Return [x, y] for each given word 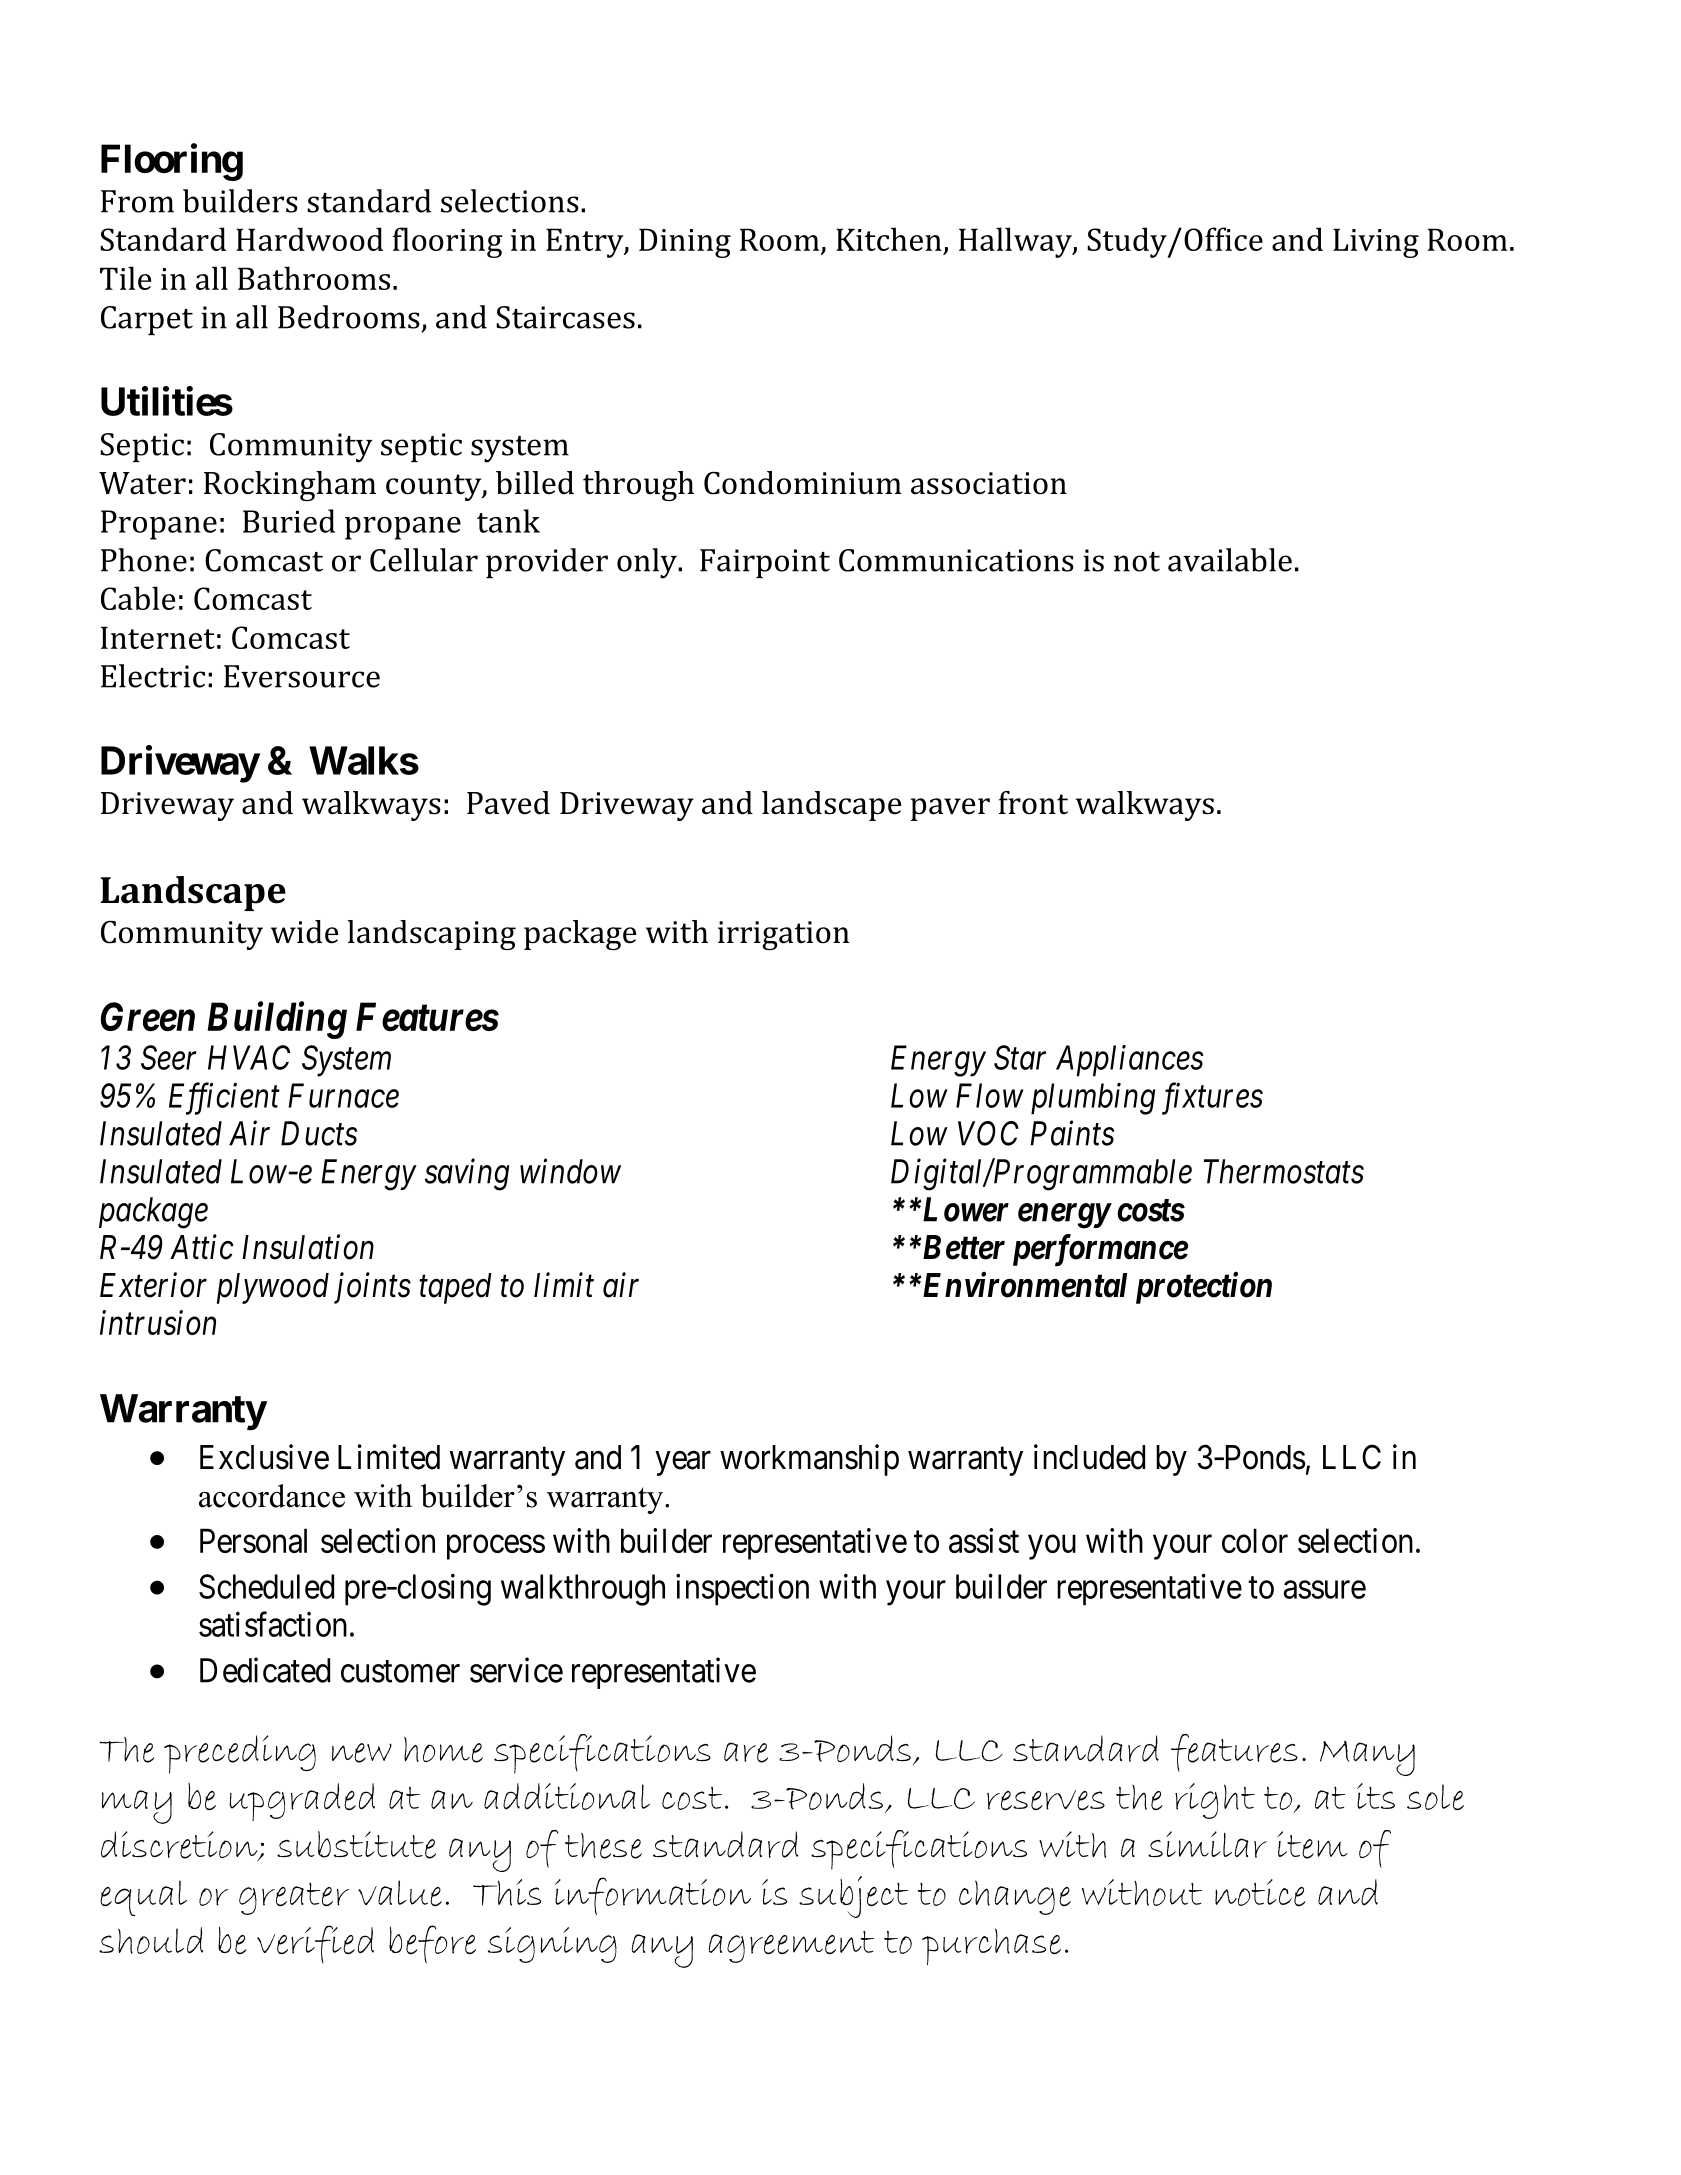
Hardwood [309, 239]
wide [305, 932]
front [1033, 803]
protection [1204, 1288]
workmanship [809, 1460]
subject [853, 1897]
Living [1376, 243]
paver [950, 809]
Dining [685, 243]
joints [372, 1288]
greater [294, 1898]
